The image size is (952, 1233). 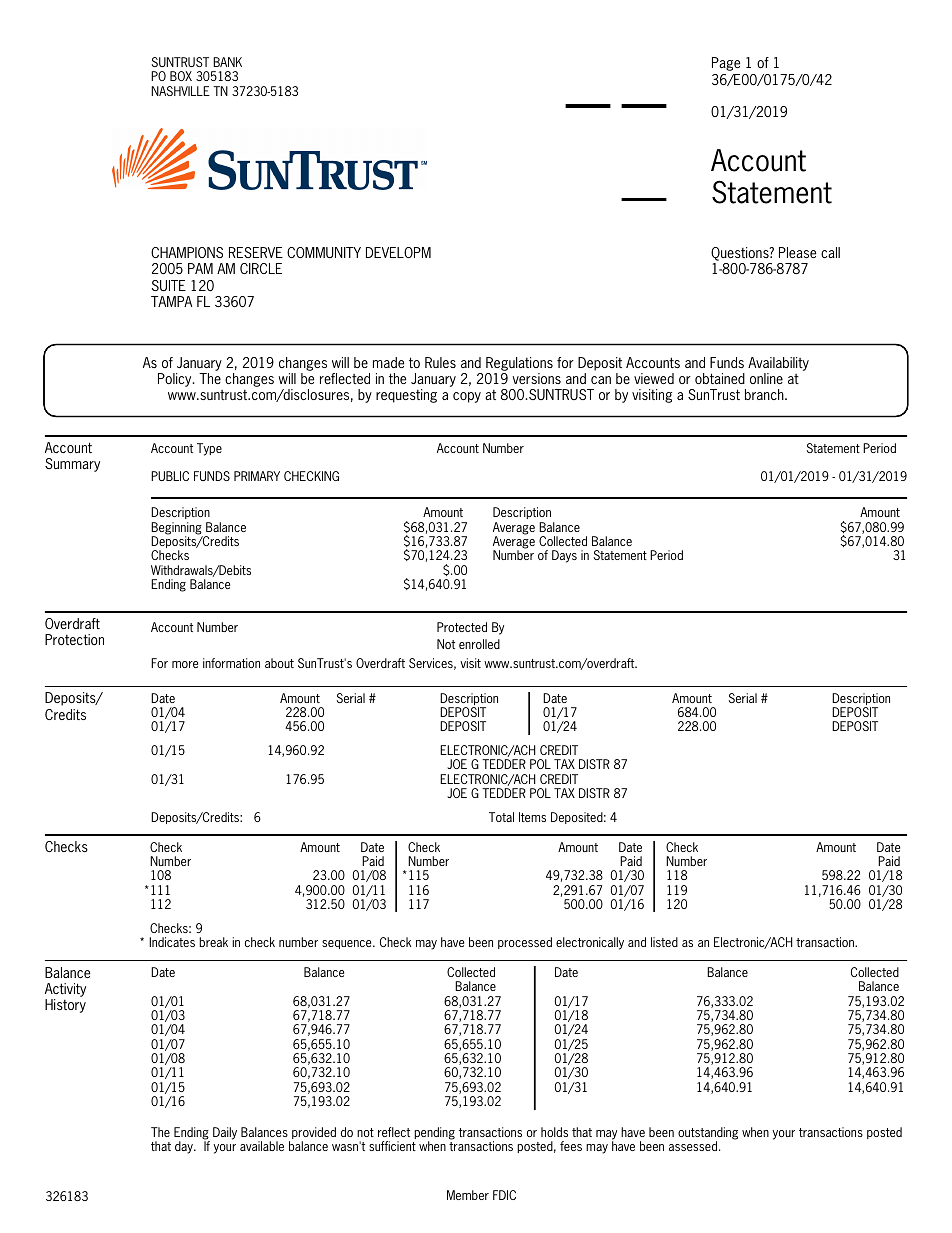 I want to click on Protected, so click(x=462, y=627).
